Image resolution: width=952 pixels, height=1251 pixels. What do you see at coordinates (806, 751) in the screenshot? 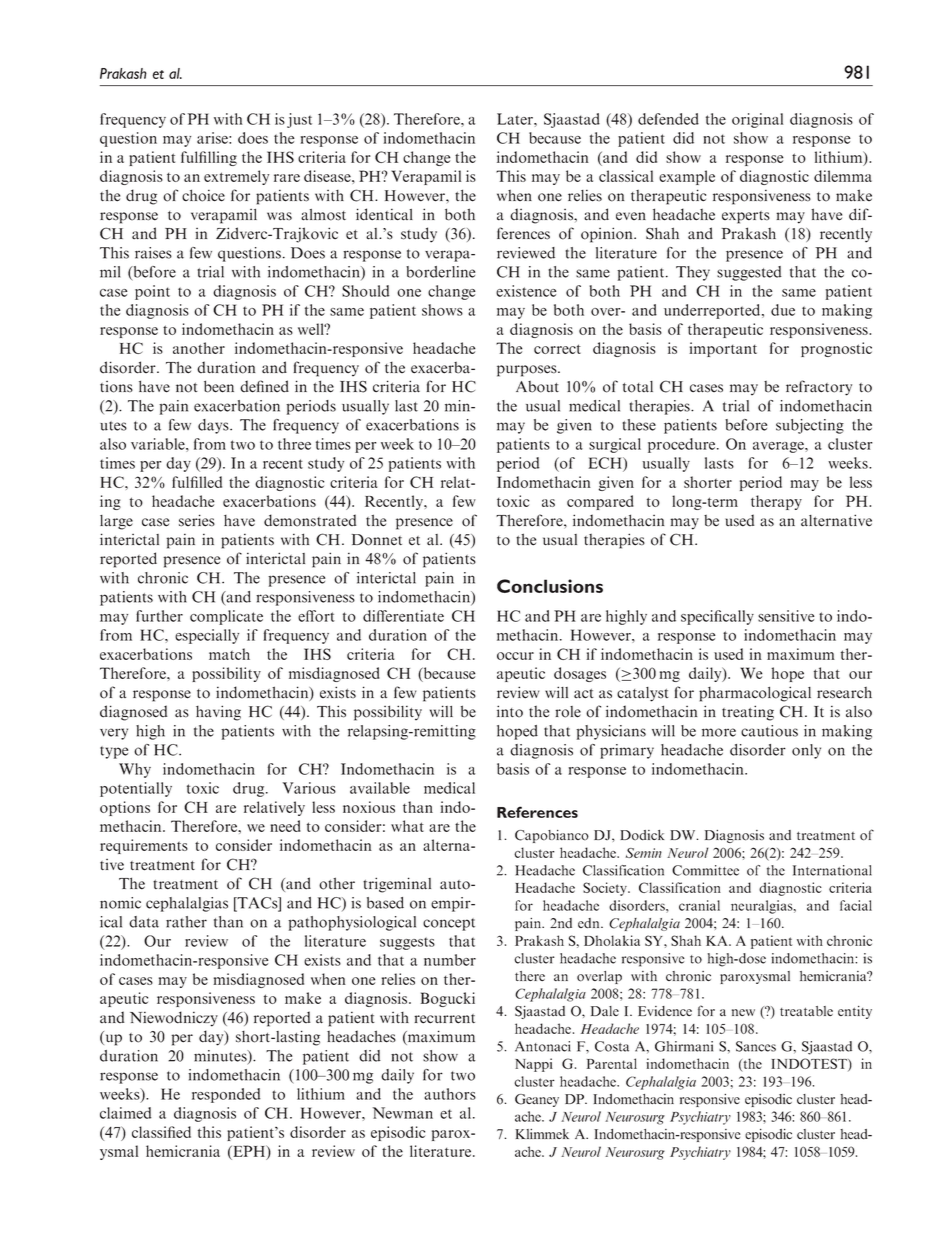
I see `only` at bounding box center [806, 751].
